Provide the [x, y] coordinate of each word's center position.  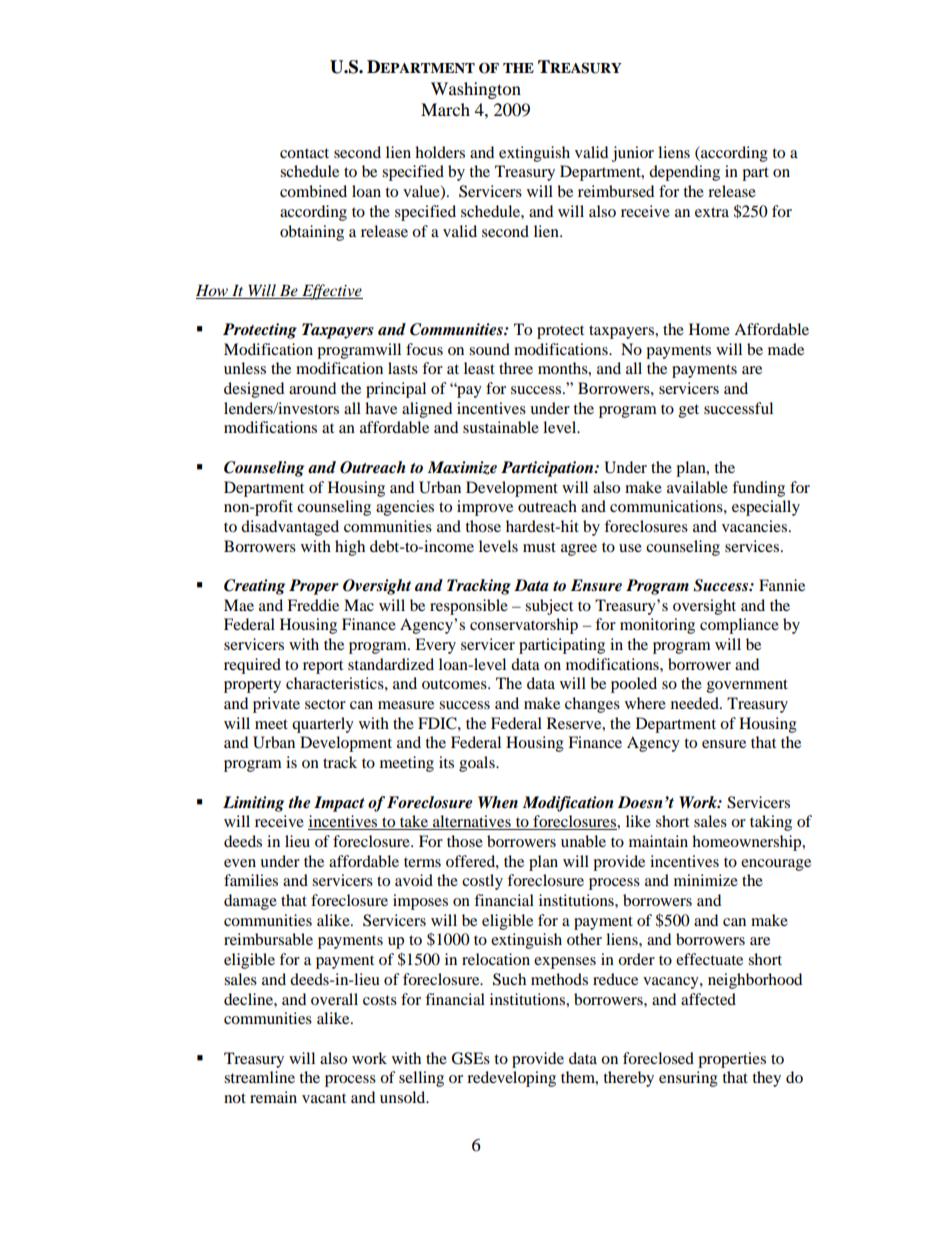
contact [304, 153]
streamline [259, 1077]
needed [696, 703]
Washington [476, 90]
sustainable [501, 427]
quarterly [323, 725]
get [689, 411]
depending [684, 173]
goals [478, 764]
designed [254, 390]
